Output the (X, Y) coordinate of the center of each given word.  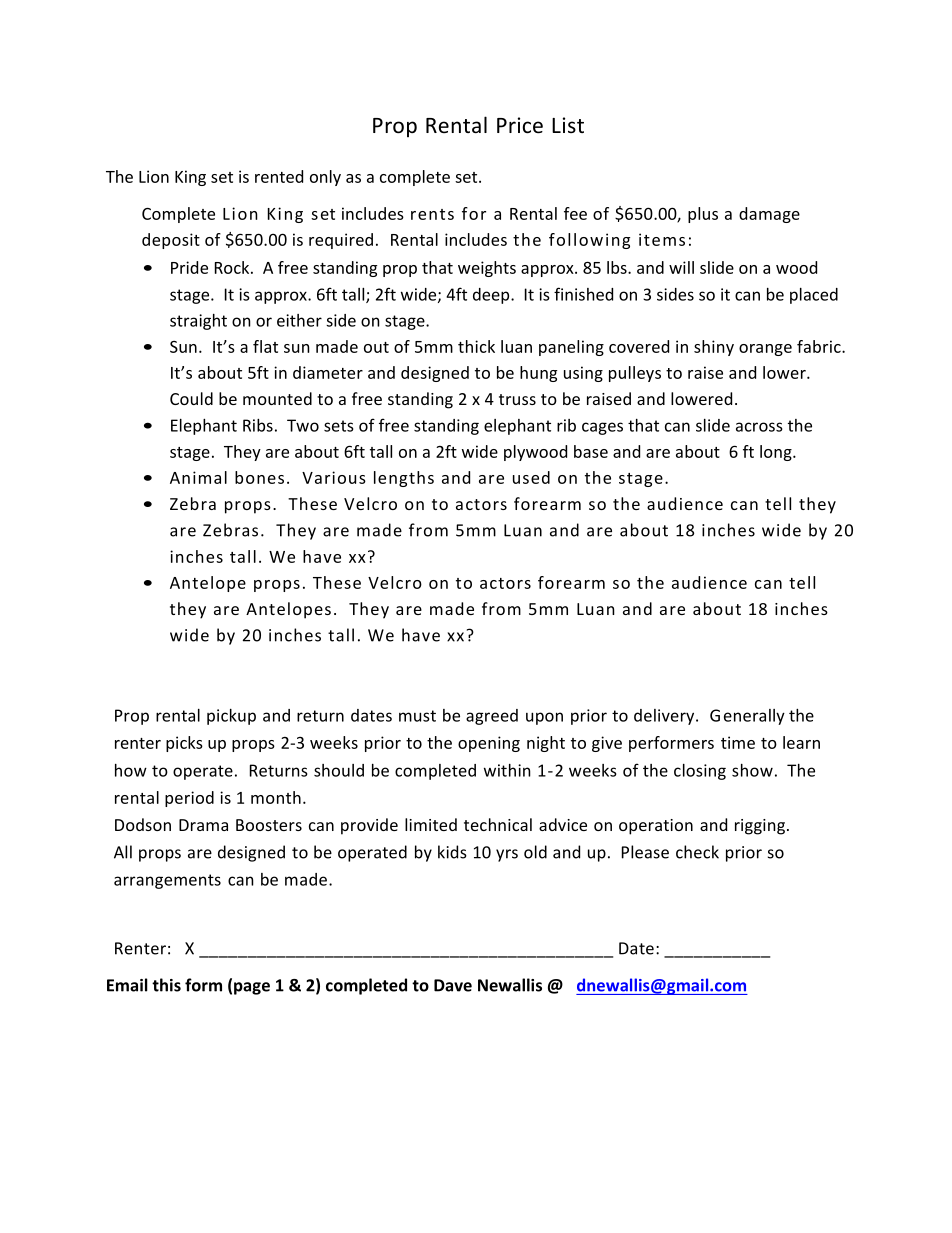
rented (279, 176)
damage (769, 215)
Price (520, 125)
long (777, 453)
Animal (198, 477)
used (531, 477)
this (166, 985)
